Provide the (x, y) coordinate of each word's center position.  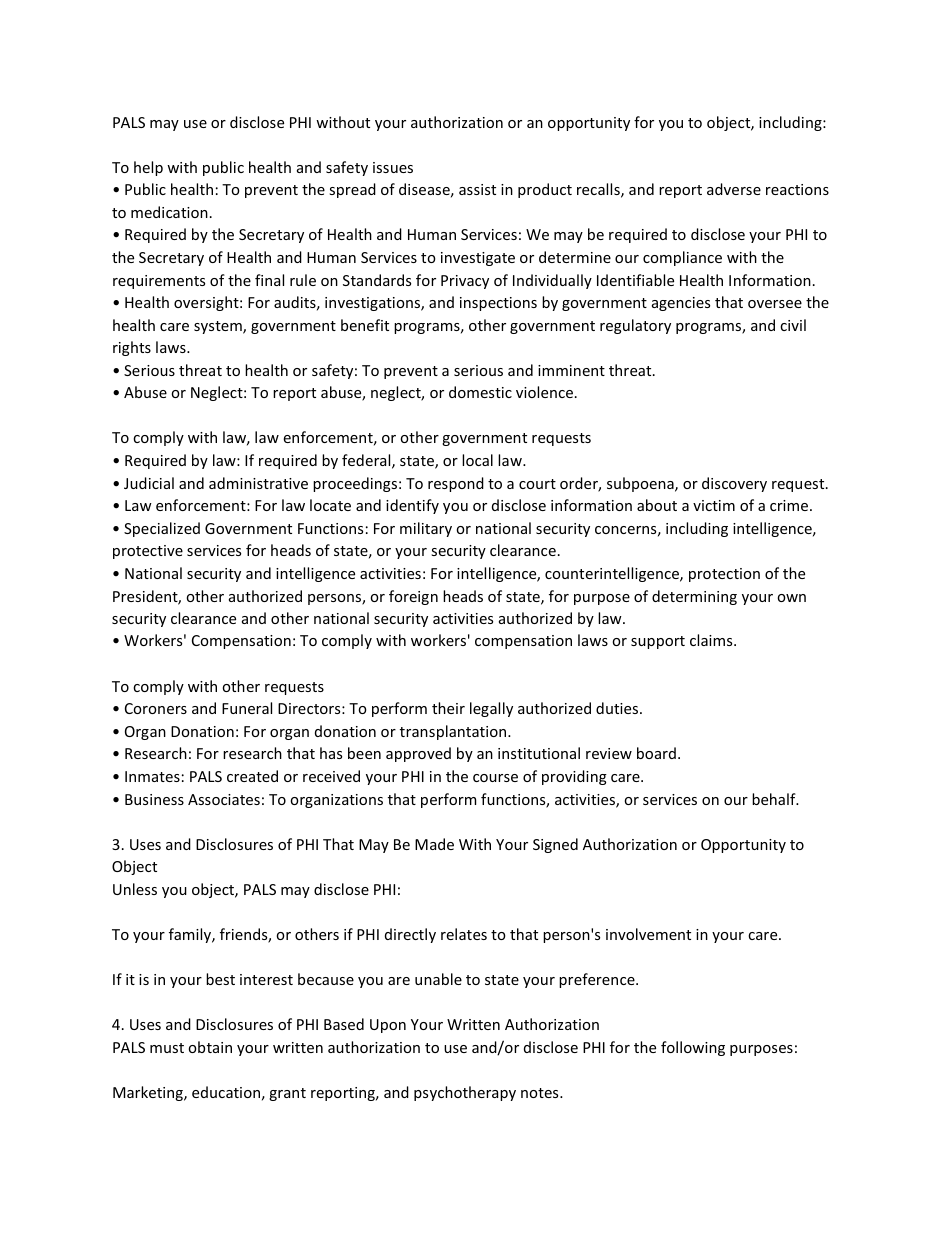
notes (541, 1093)
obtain (210, 1047)
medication (169, 212)
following (693, 1048)
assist (477, 189)
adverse (734, 189)
